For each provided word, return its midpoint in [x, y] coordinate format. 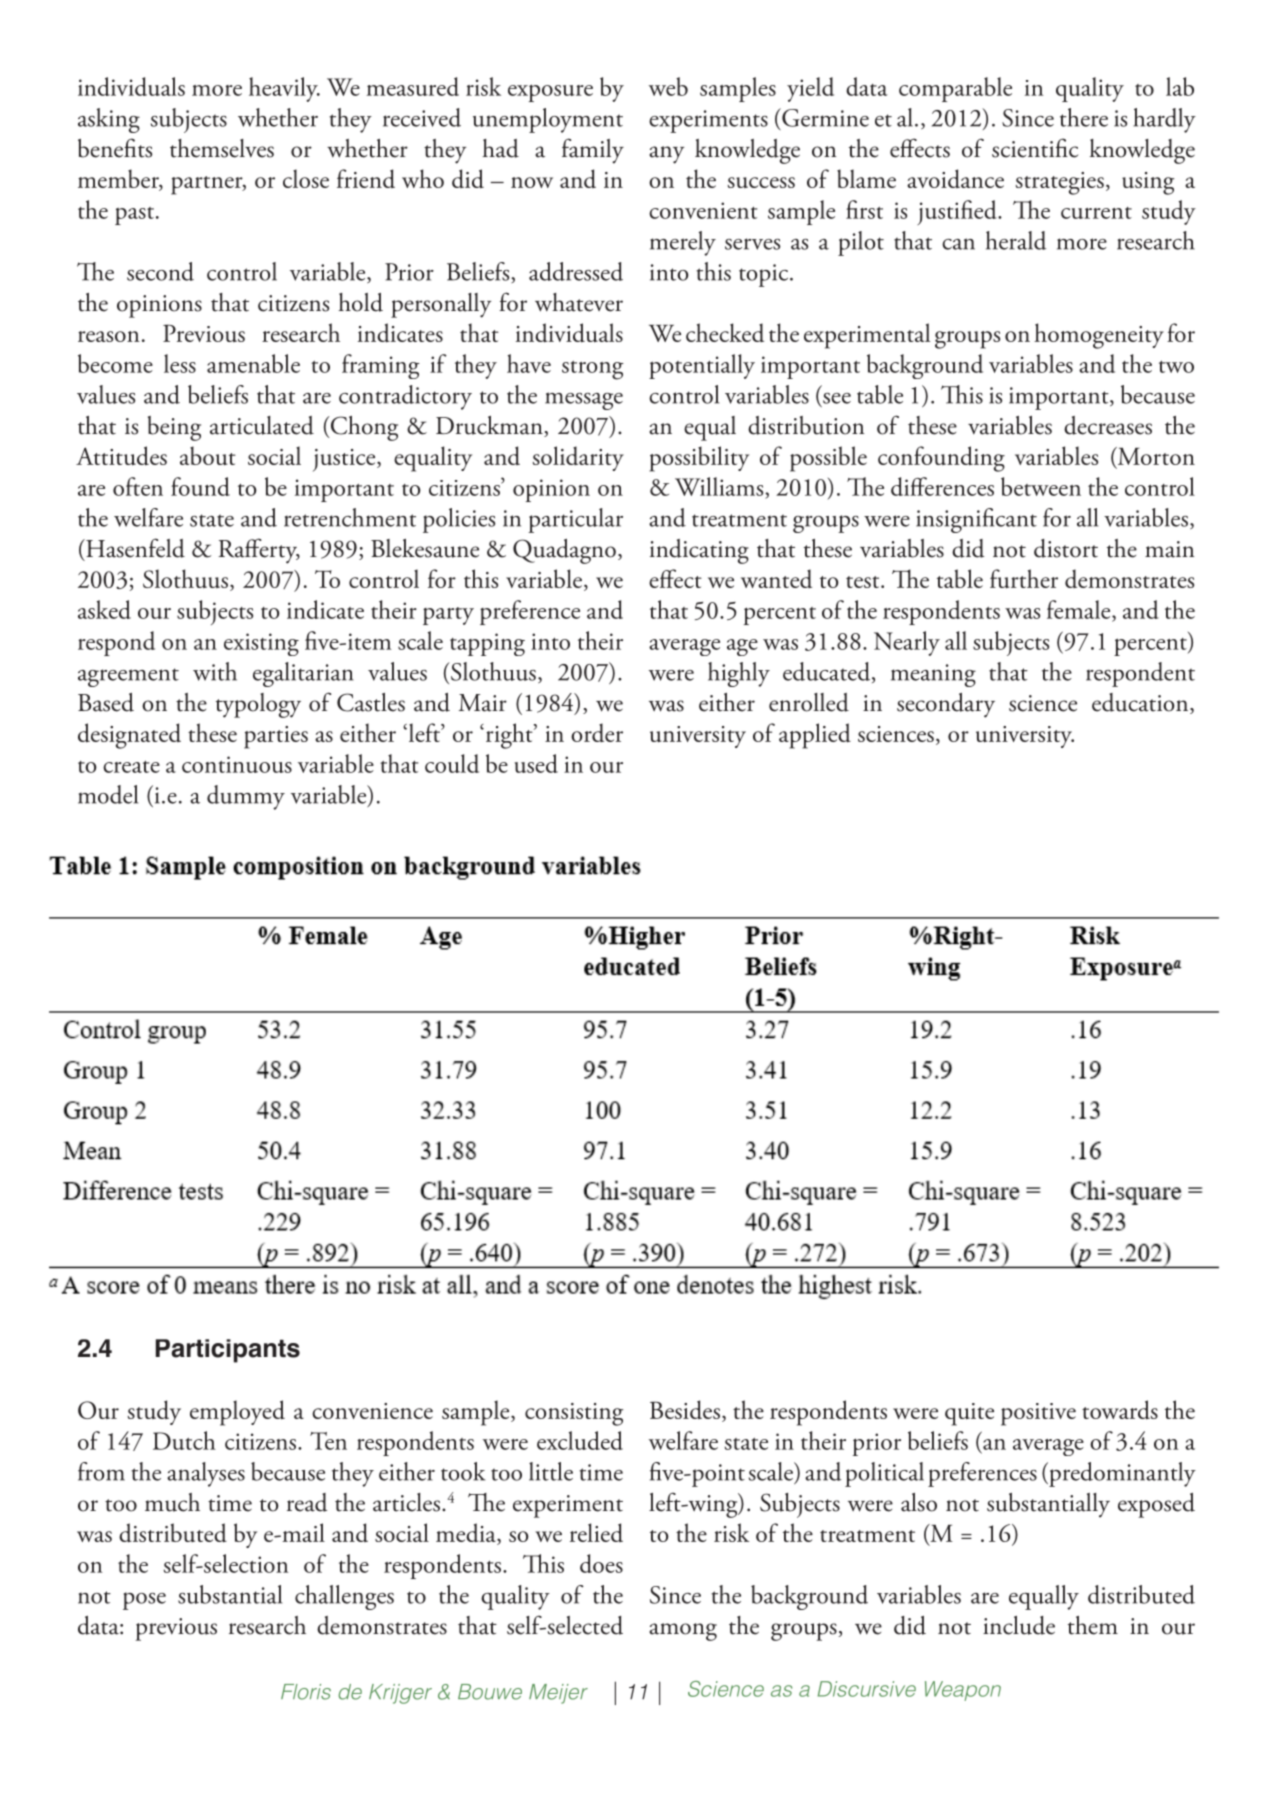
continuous [237, 764]
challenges [344, 1597]
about [208, 455]
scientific [1035, 148]
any [667, 155]
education [1141, 703]
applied [815, 736]
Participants [228, 1351]
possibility [699, 459]
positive [1038, 1414]
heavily [284, 89]
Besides [685, 1409]
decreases [1108, 425]
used [536, 763]
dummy [246, 797]
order [597, 732]
